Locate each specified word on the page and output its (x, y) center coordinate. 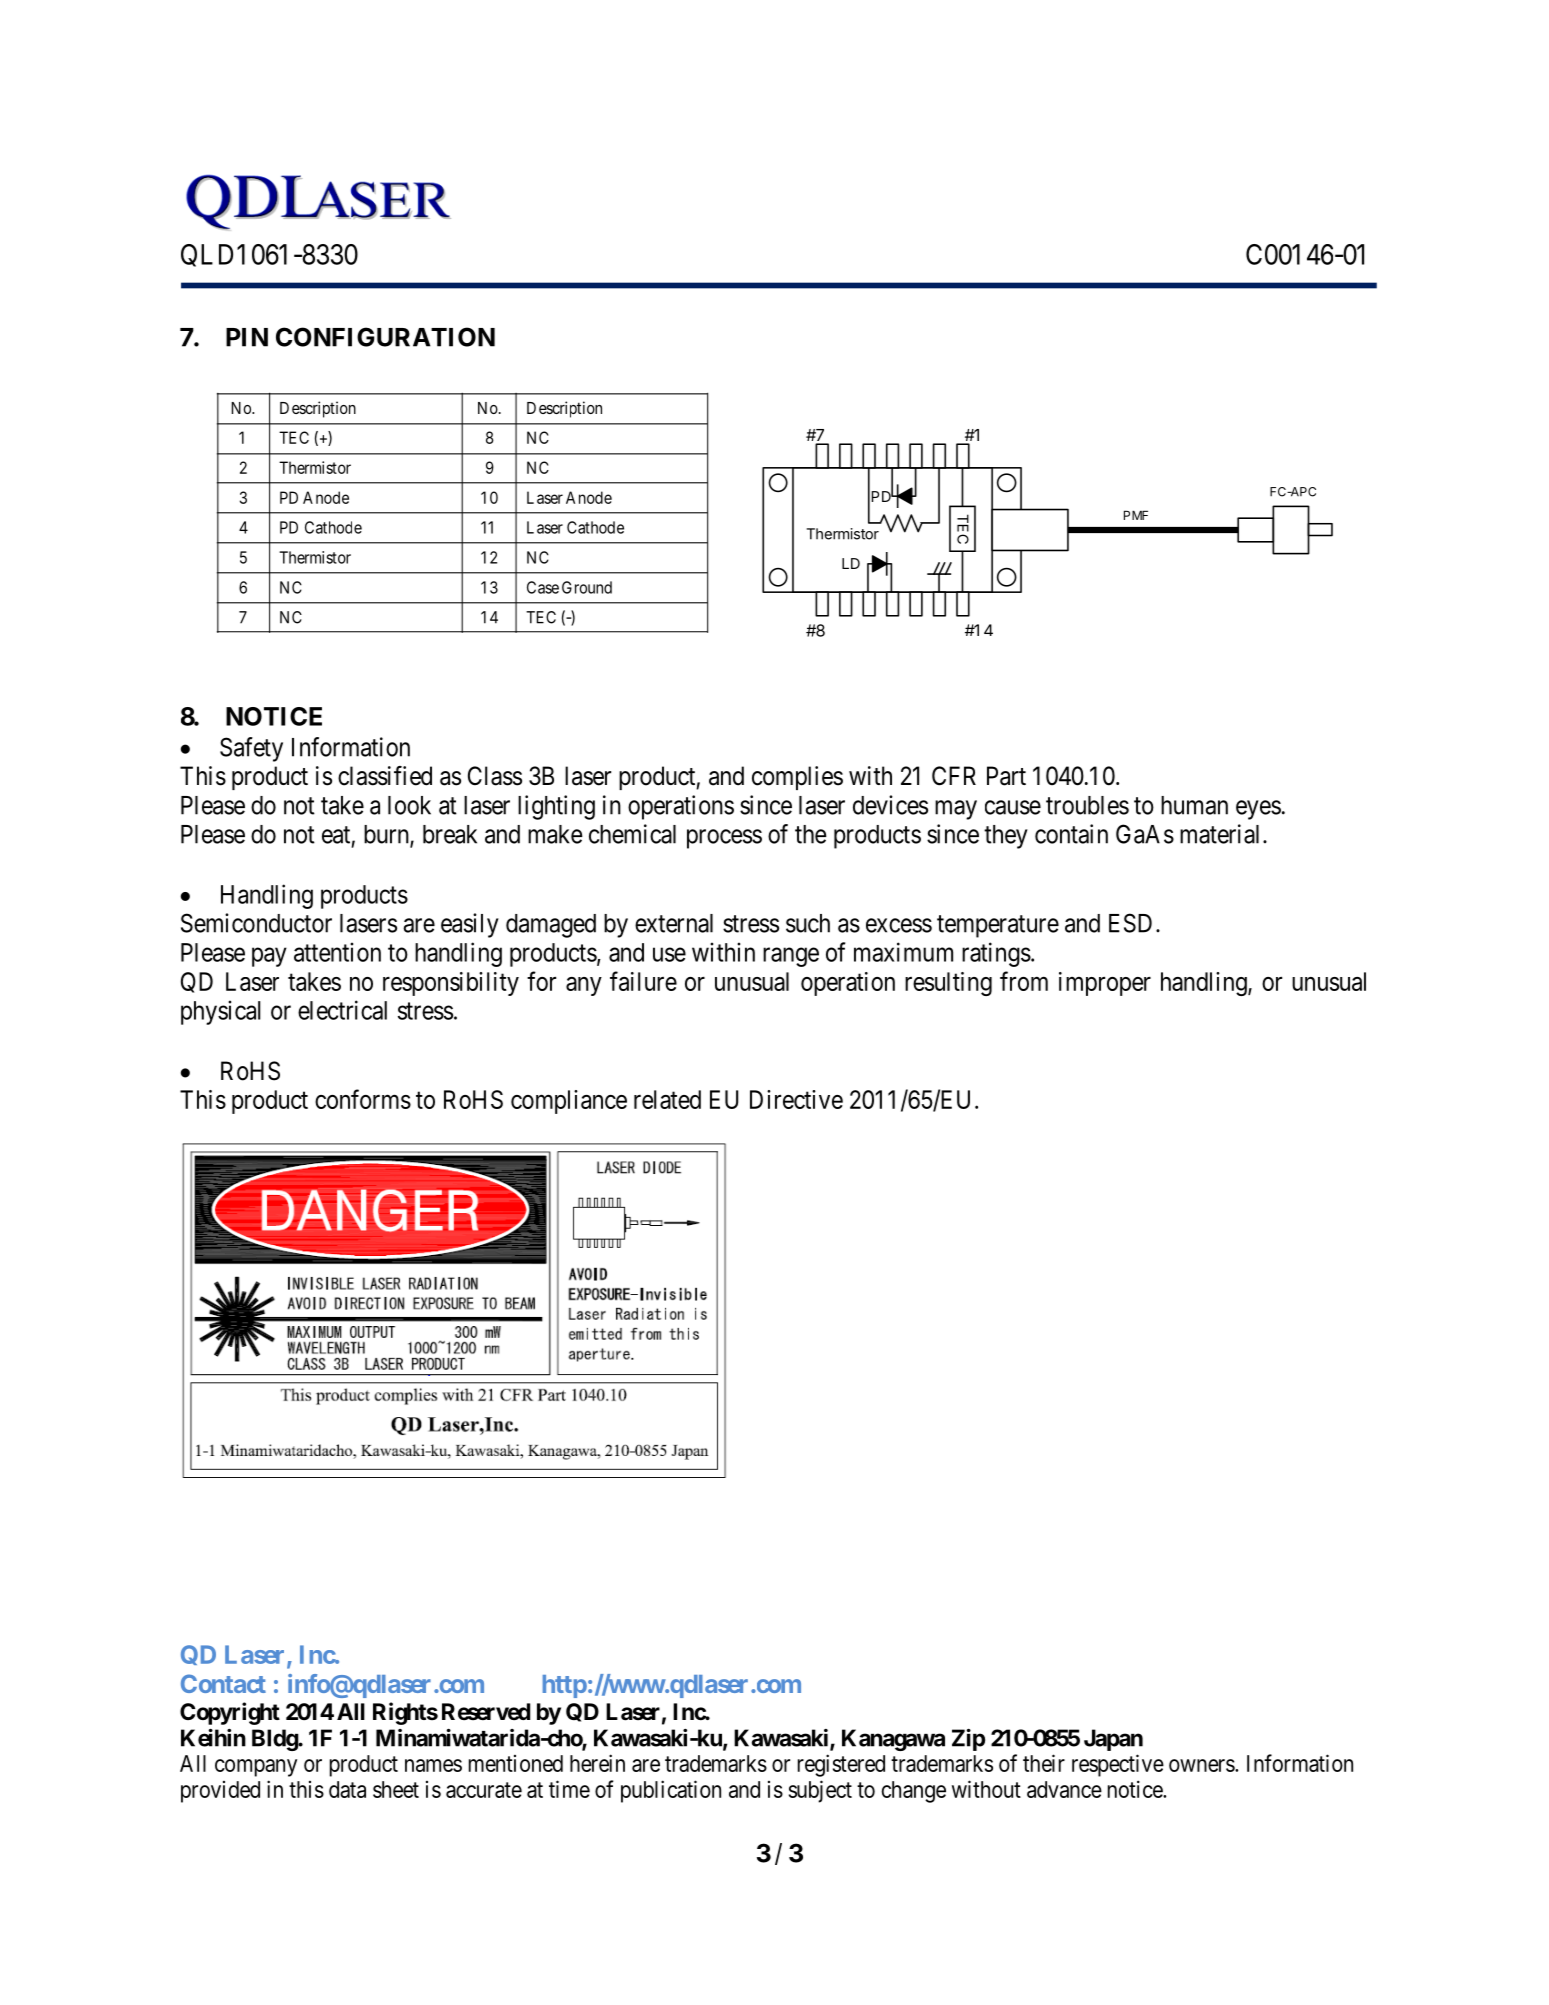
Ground (587, 587)
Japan (1113, 1740)
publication (671, 1791)
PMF (1136, 515)
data (347, 1789)
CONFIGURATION (385, 337)
